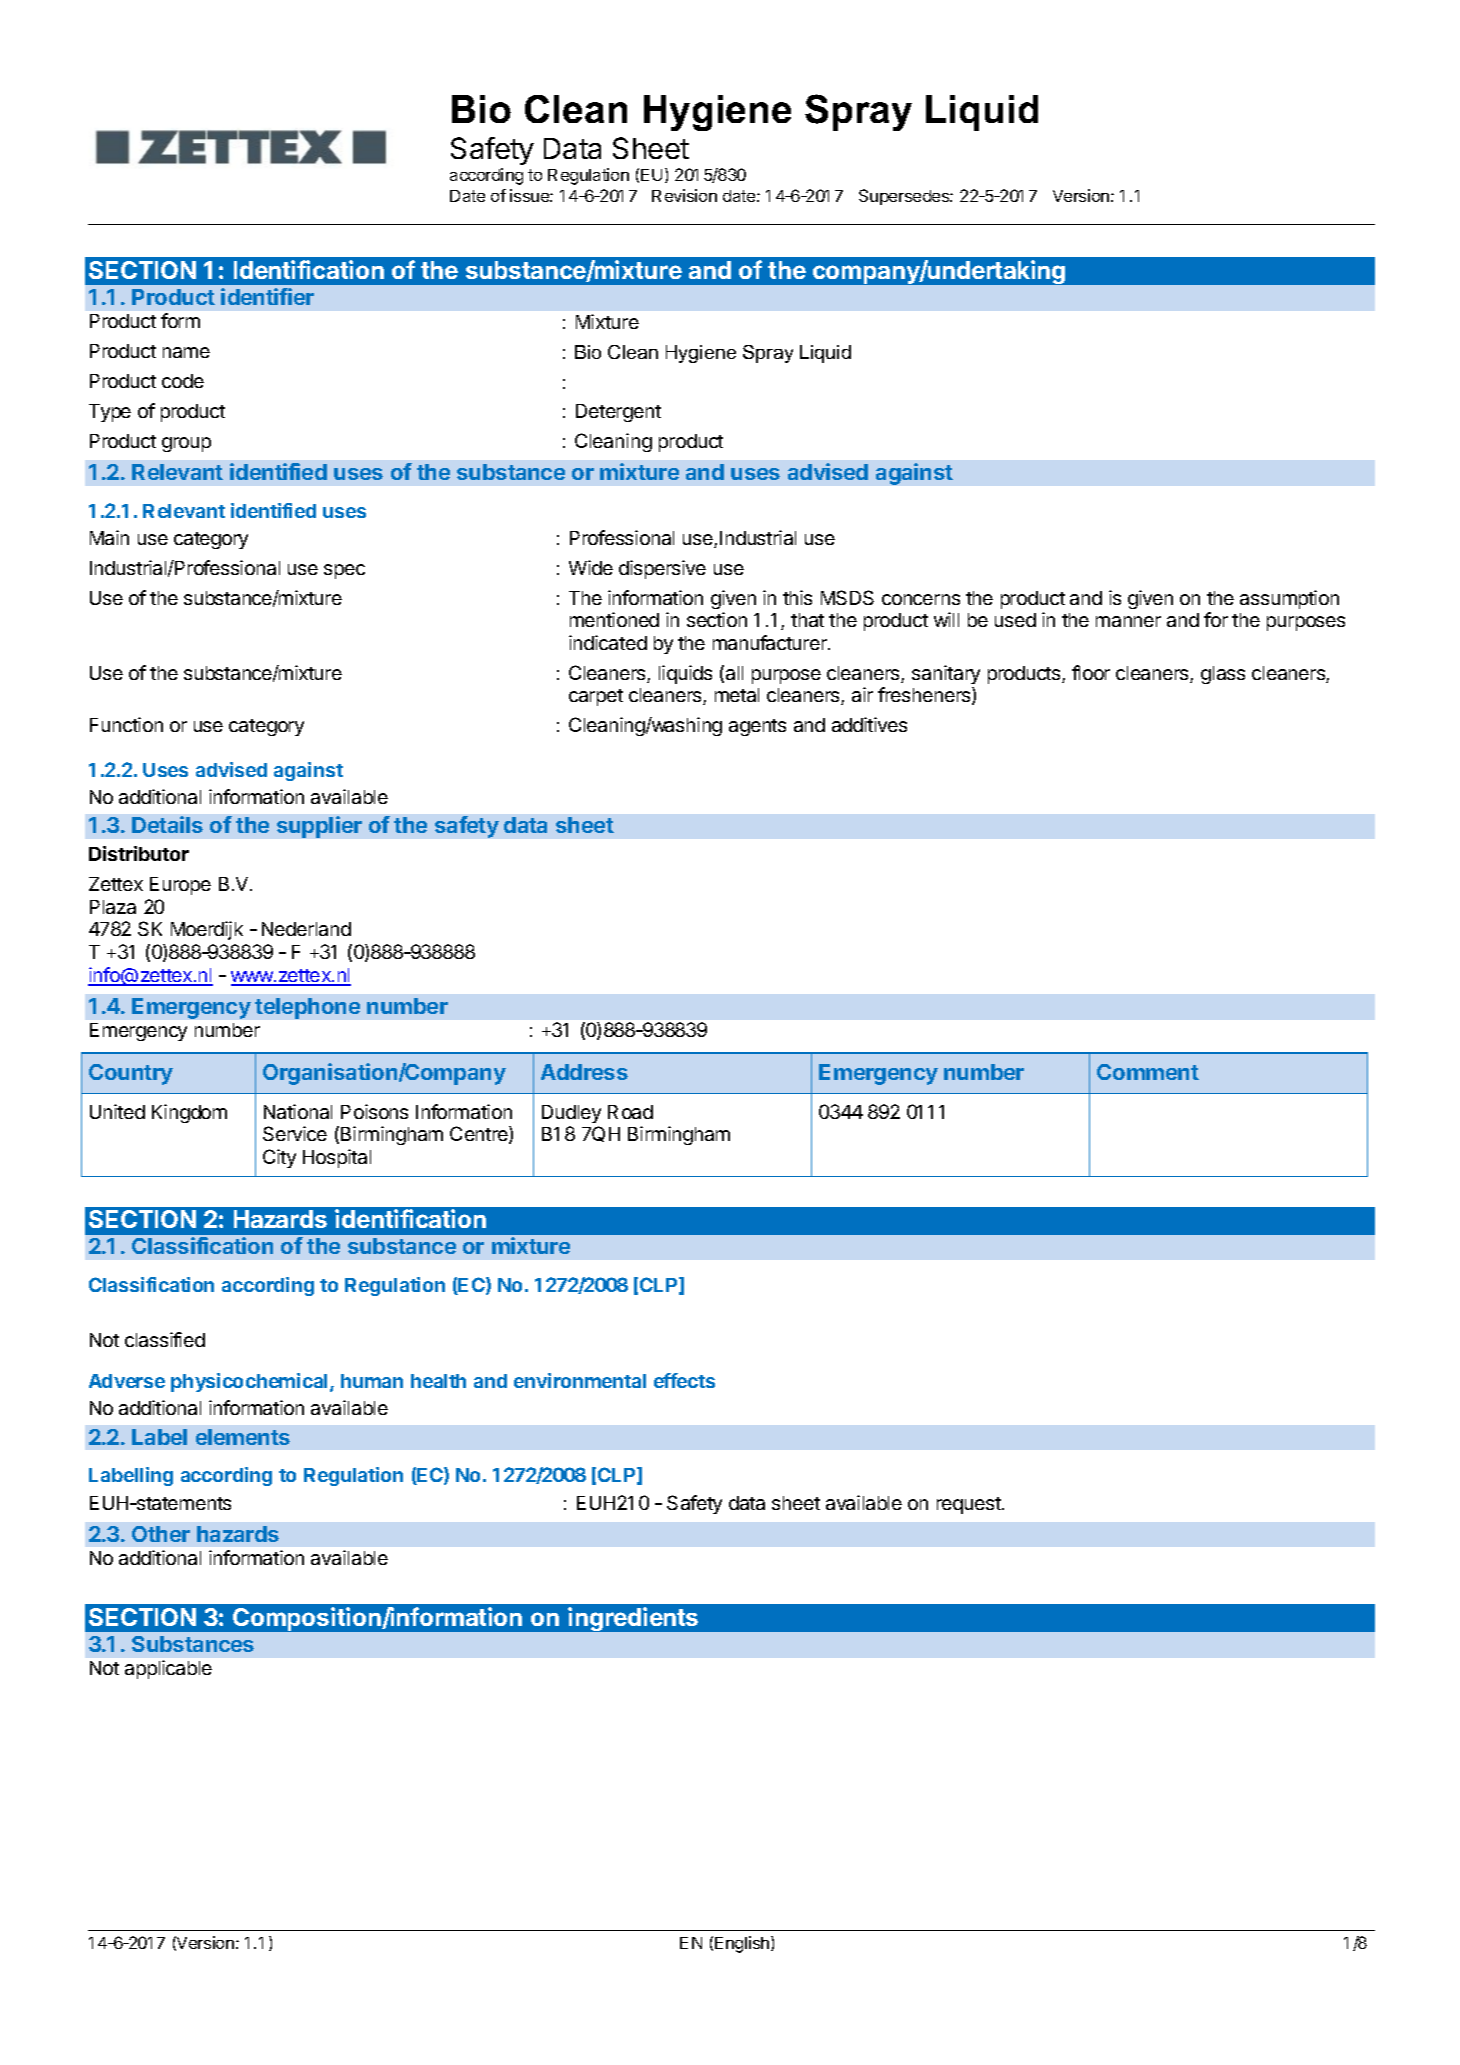 The height and width of the image is (2065, 1460). I want to click on assumption, so click(1289, 599).
